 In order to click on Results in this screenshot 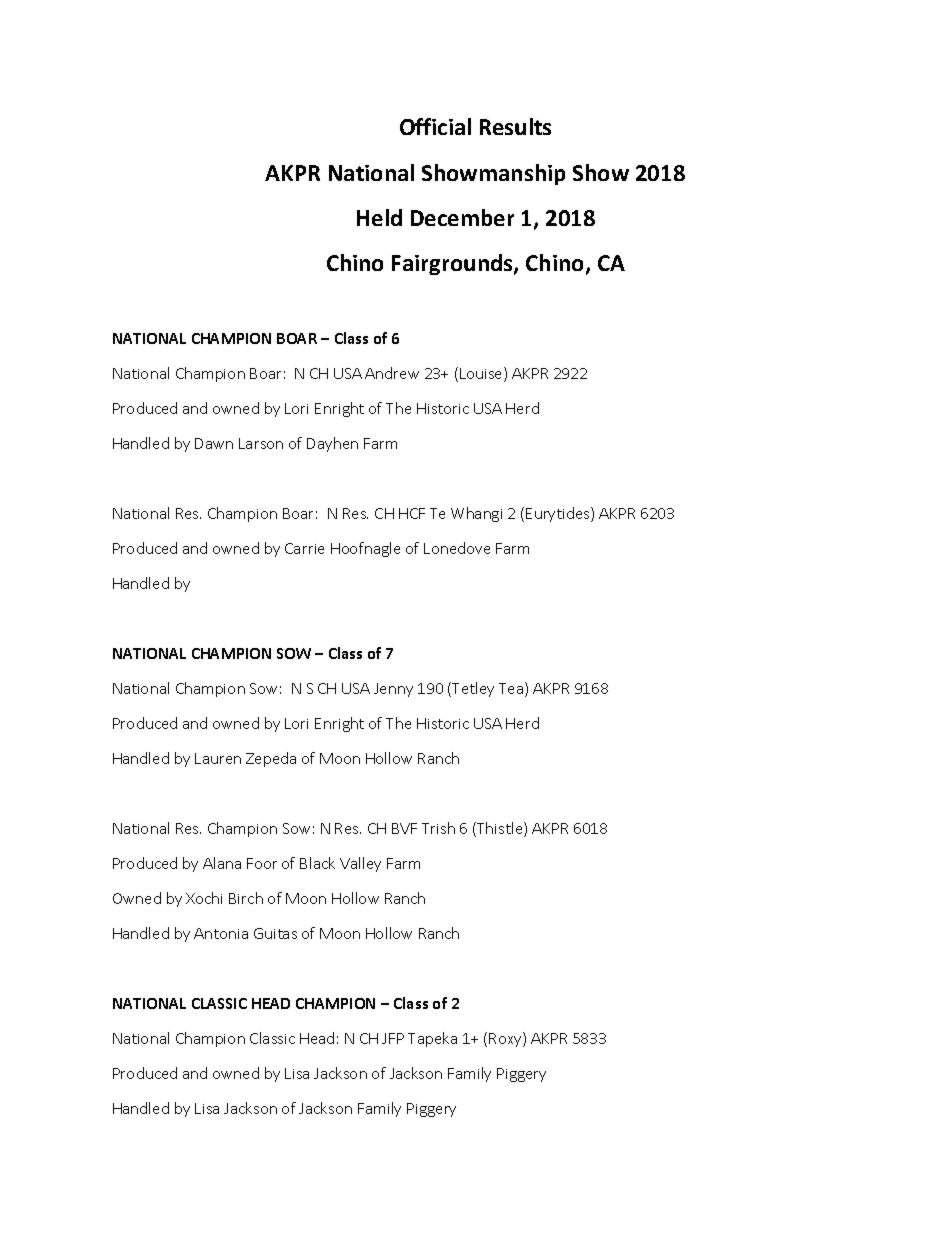, I will do `click(515, 126)`.
